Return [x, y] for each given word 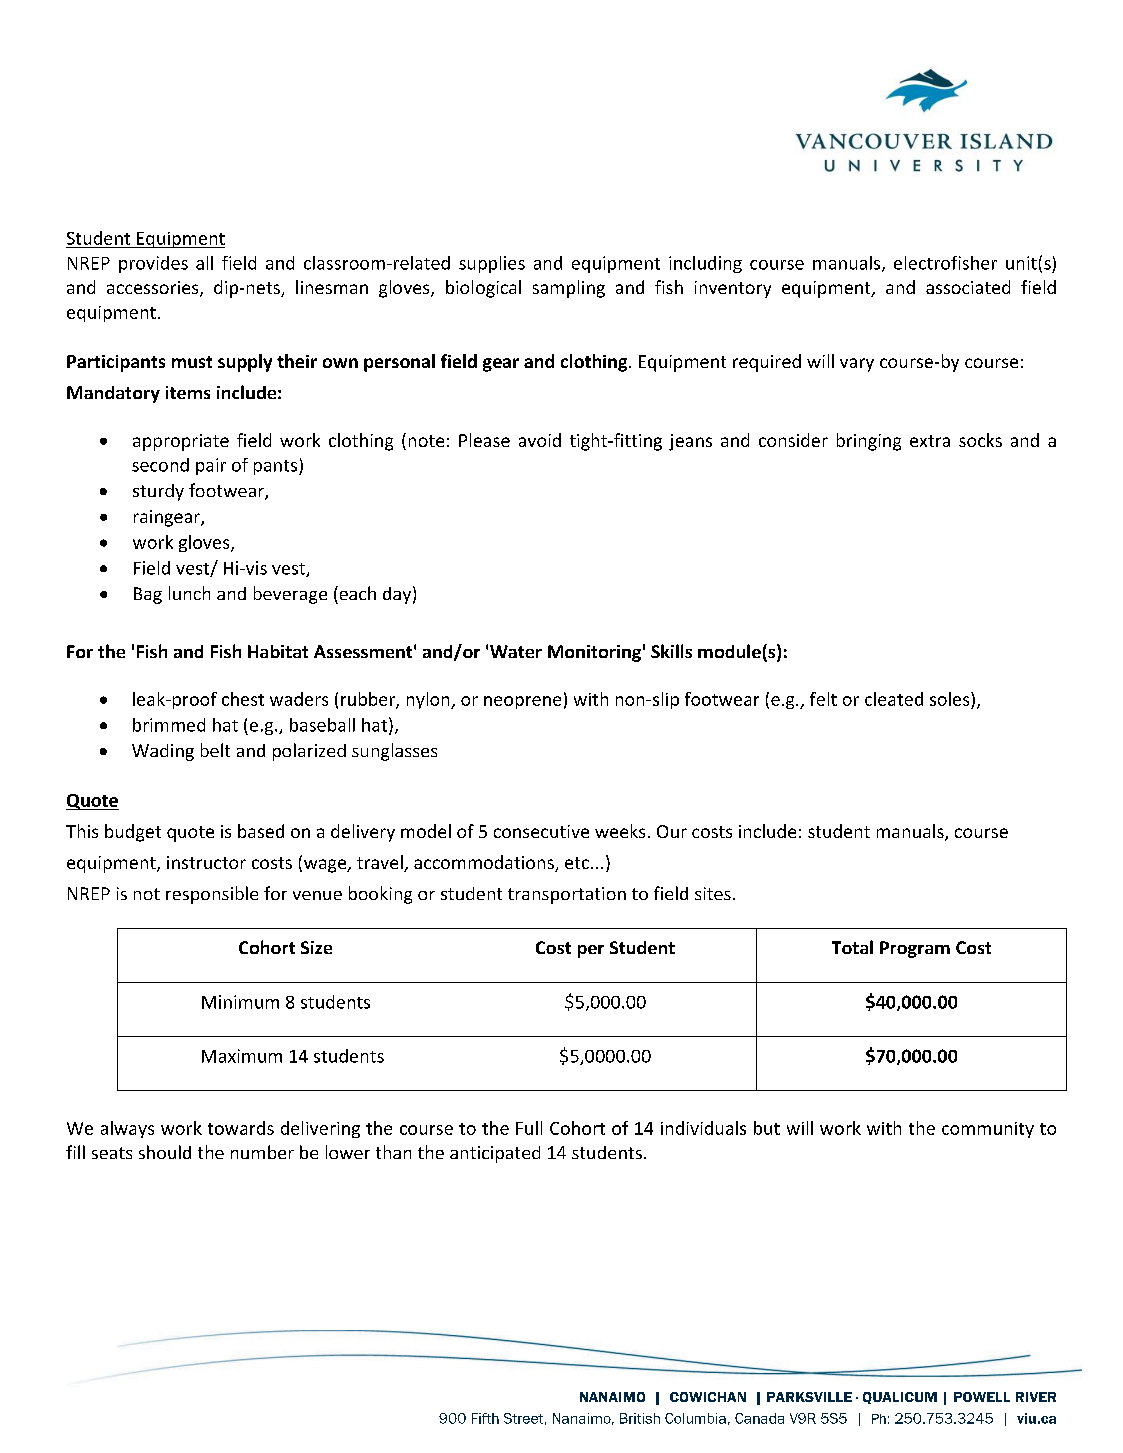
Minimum [240, 1002]
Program [915, 949]
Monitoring [594, 653]
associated [968, 287]
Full [529, 1128]
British [640, 1418]
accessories [154, 289]
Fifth [485, 1418]
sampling [569, 289]
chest [243, 699]
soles [951, 699]
